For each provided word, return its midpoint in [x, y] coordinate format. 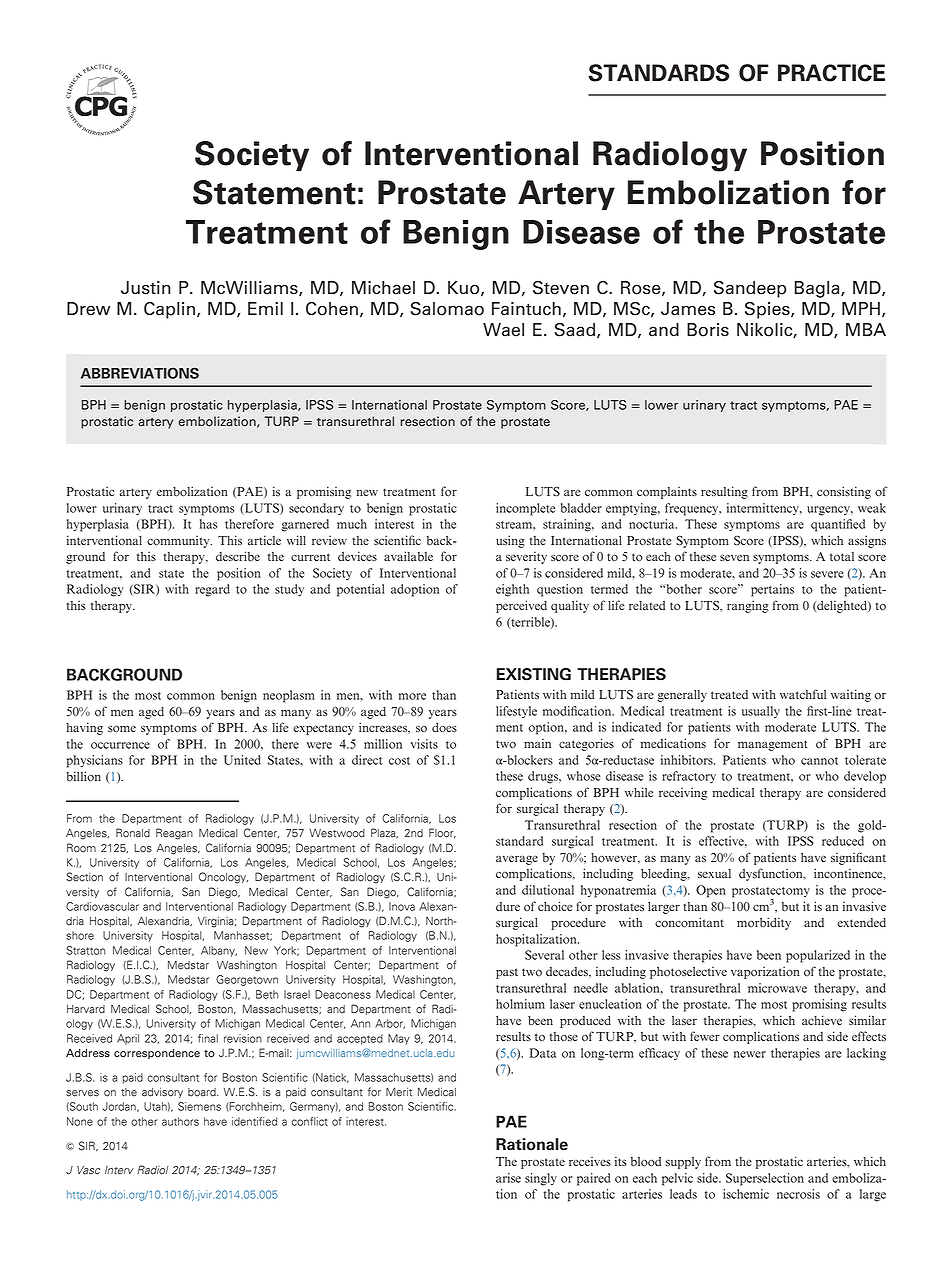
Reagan [174, 834]
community [179, 541]
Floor [442, 833]
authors [180, 1121]
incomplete [525, 509]
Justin [146, 288]
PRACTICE [831, 73]
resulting [724, 492]
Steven [561, 288]
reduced [843, 841]
